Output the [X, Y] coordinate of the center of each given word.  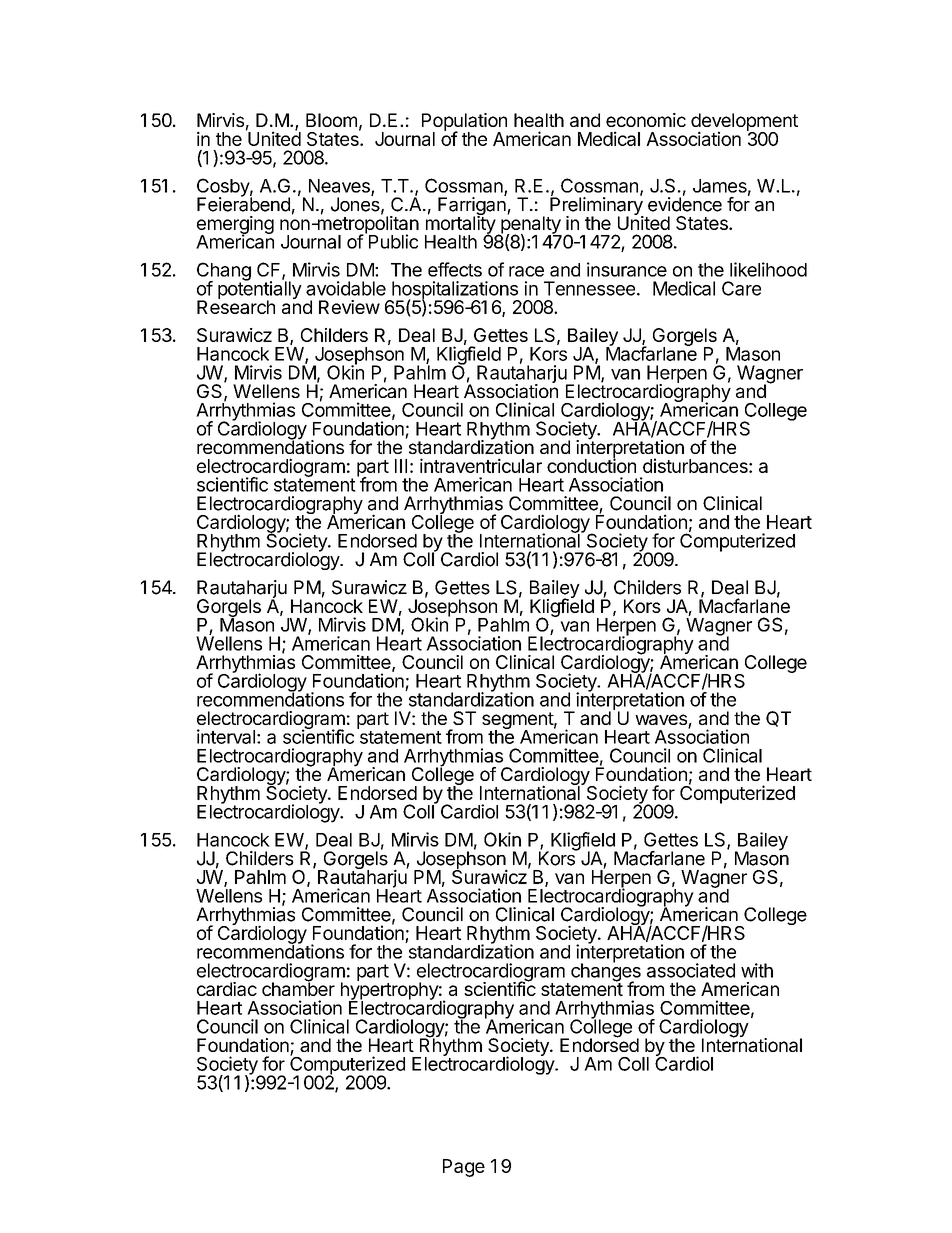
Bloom [331, 120]
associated [691, 970]
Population [464, 123]
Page [464, 1168]
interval [226, 736]
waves [662, 721]
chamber [298, 988]
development [744, 123]
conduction [591, 465]
